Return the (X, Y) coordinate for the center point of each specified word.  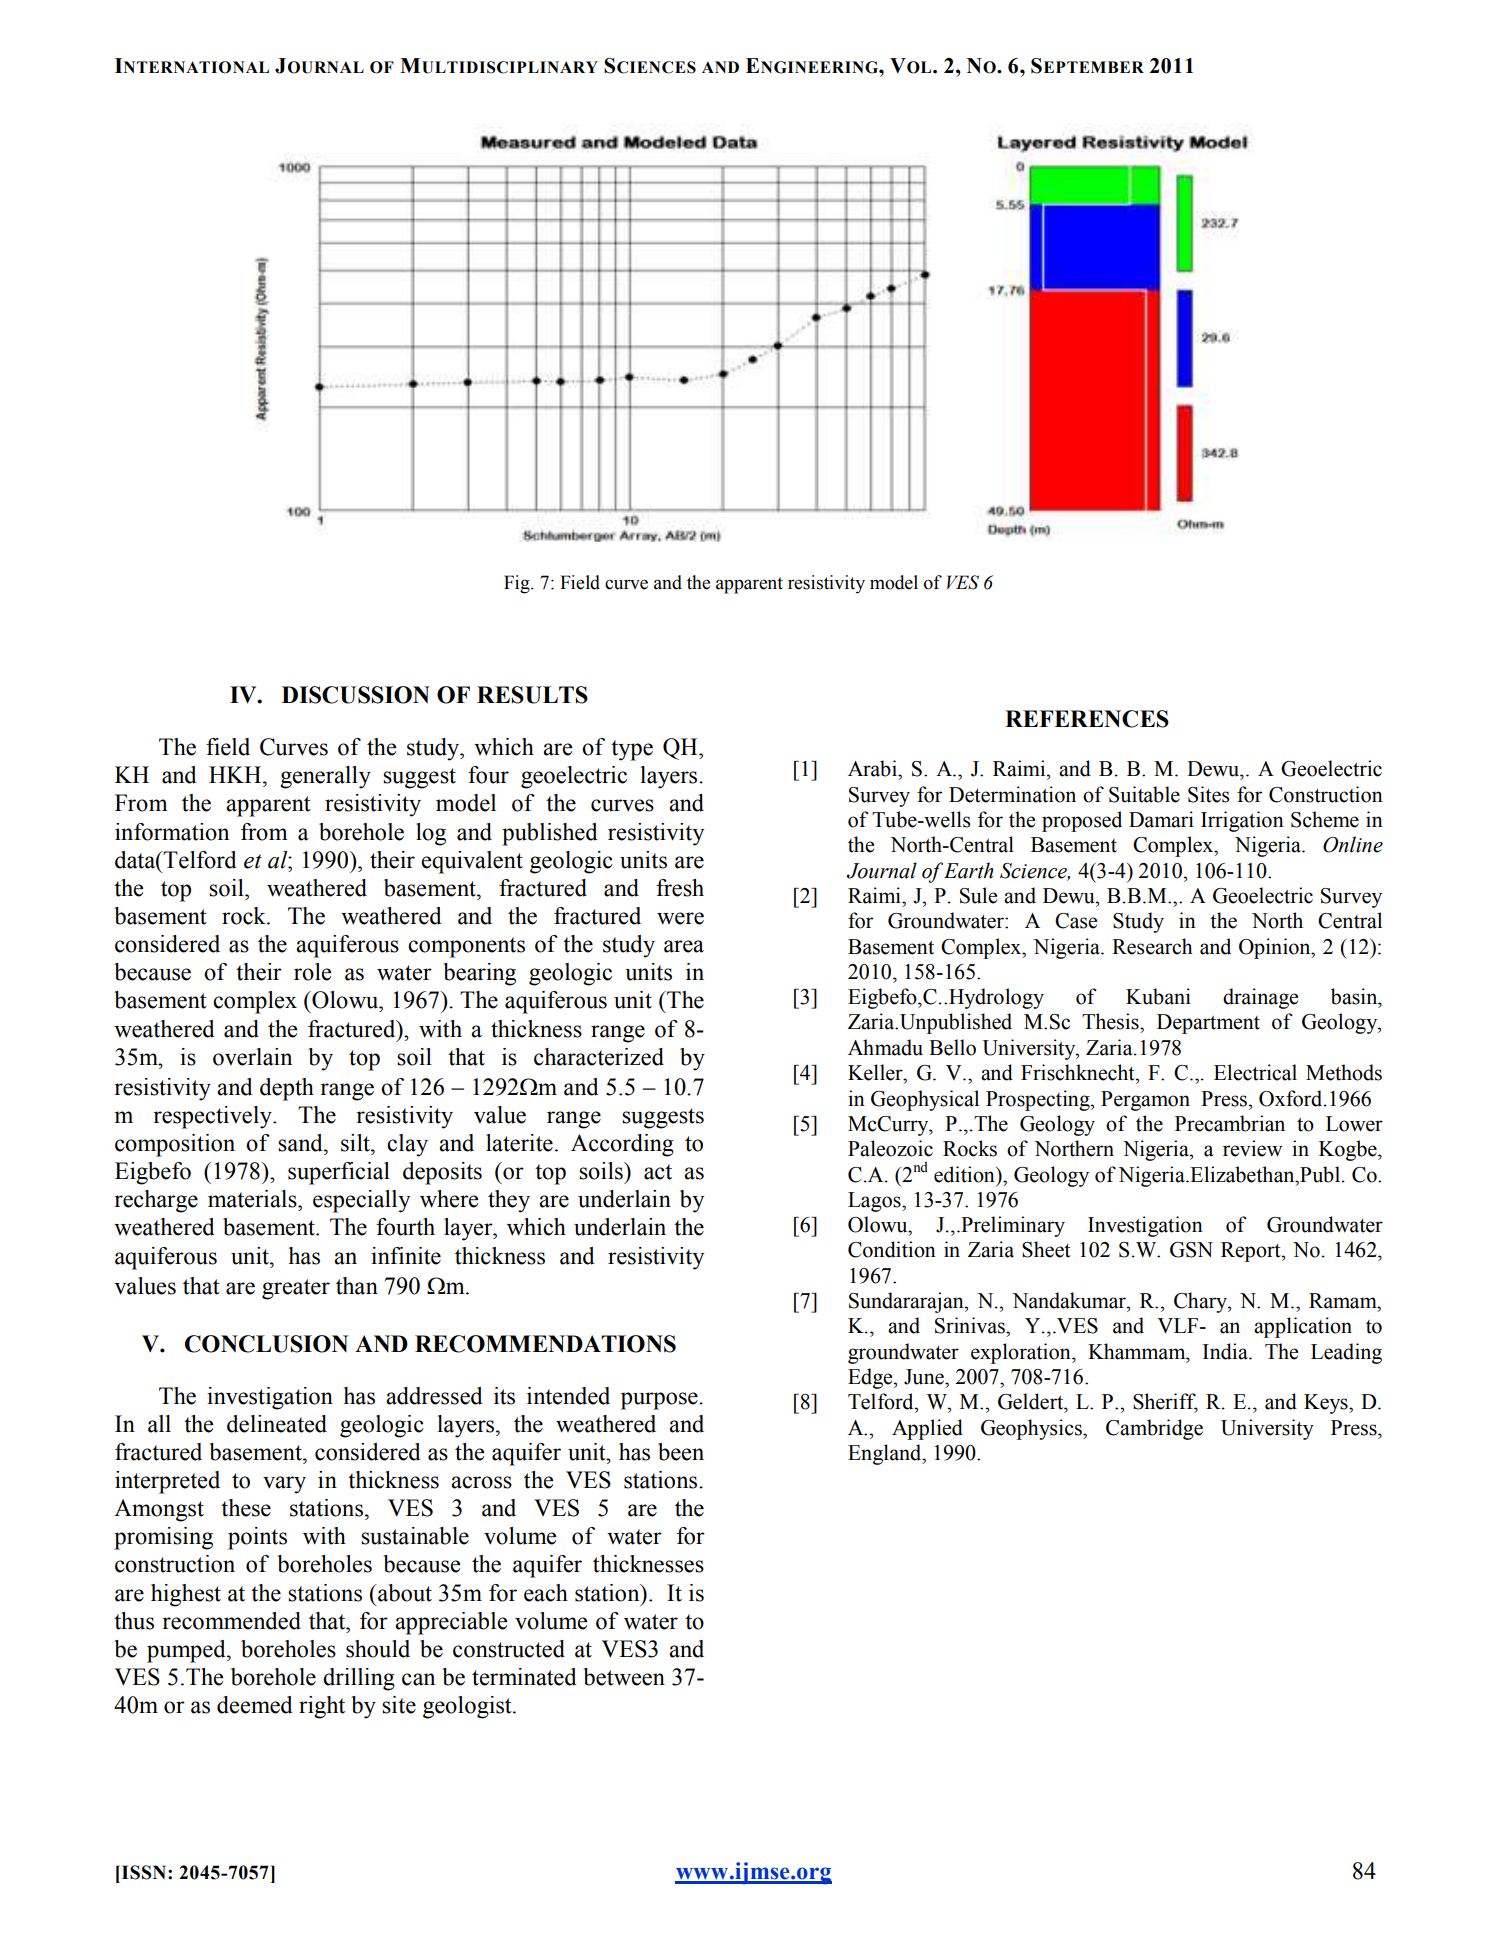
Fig (518, 584)
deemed (255, 1705)
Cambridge (1154, 1429)
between (624, 1677)
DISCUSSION (356, 695)
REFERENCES (1087, 719)
